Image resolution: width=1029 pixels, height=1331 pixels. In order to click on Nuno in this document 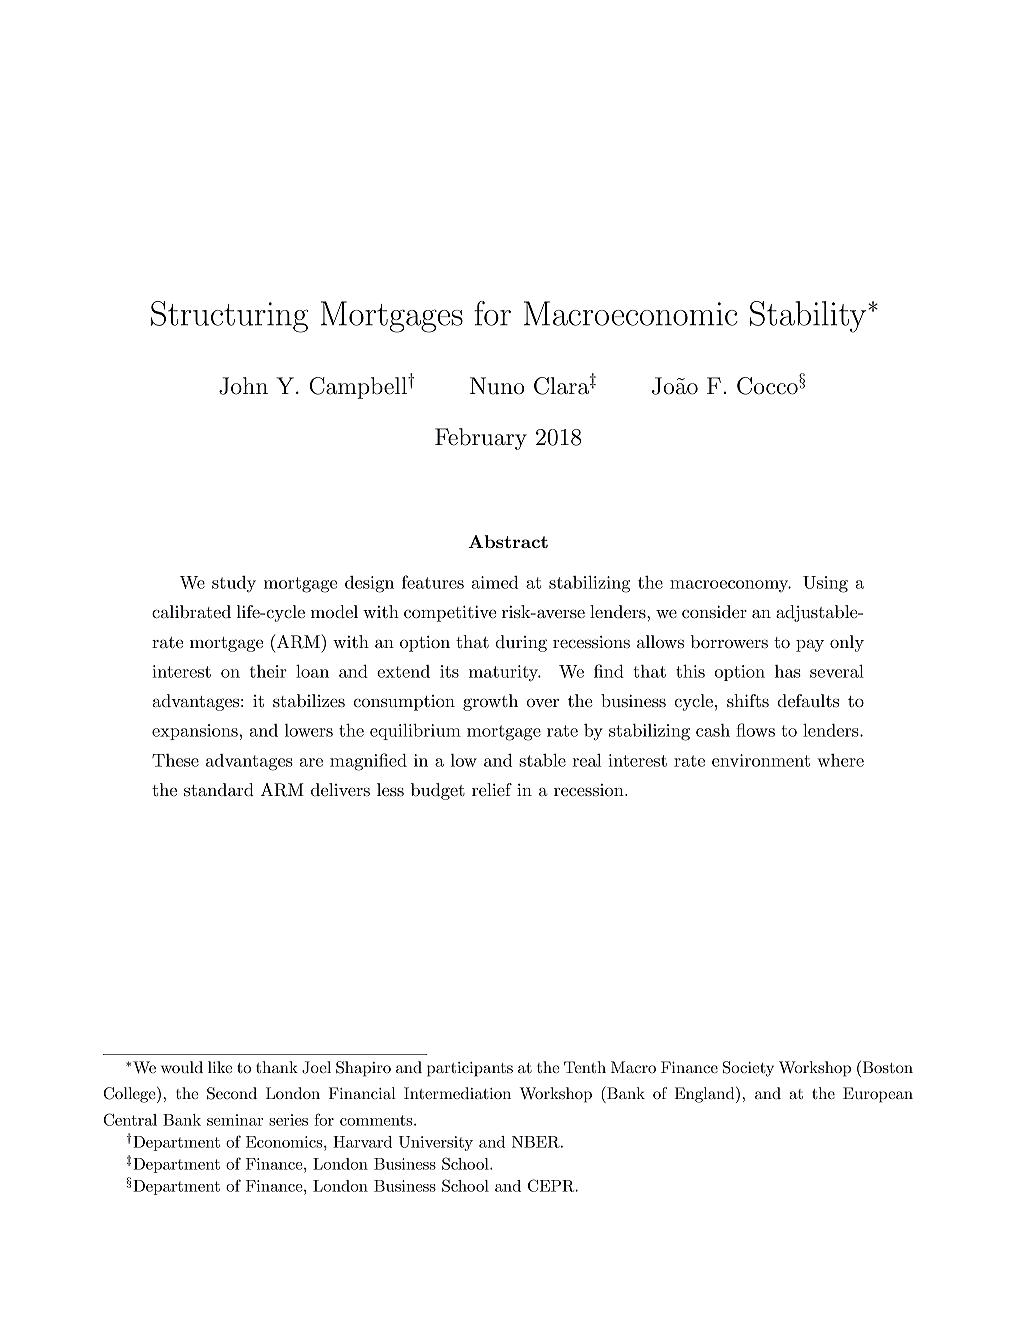, I will do `click(497, 386)`.
